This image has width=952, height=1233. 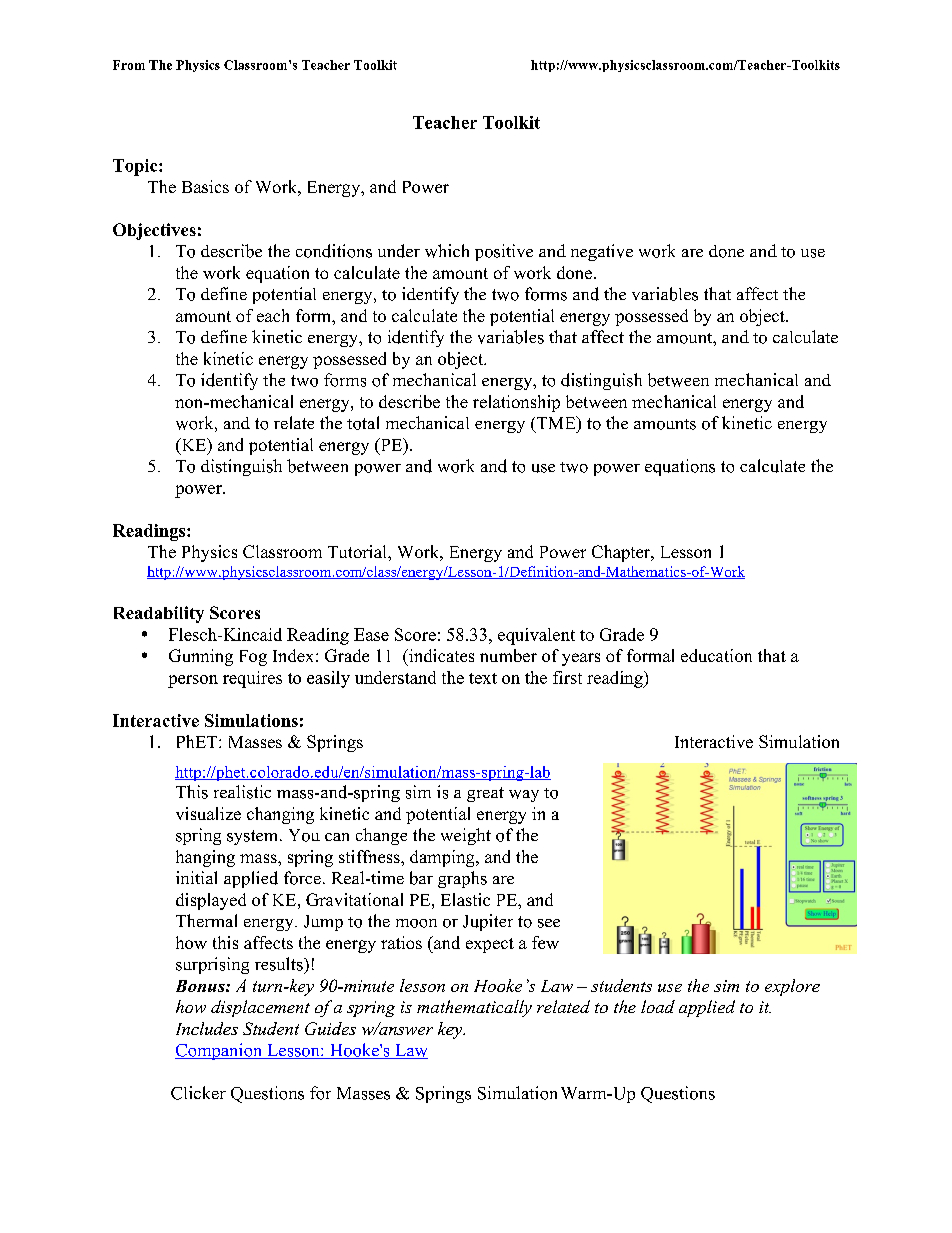 What do you see at coordinates (129, 65) in the image?
I see `From` at bounding box center [129, 65].
